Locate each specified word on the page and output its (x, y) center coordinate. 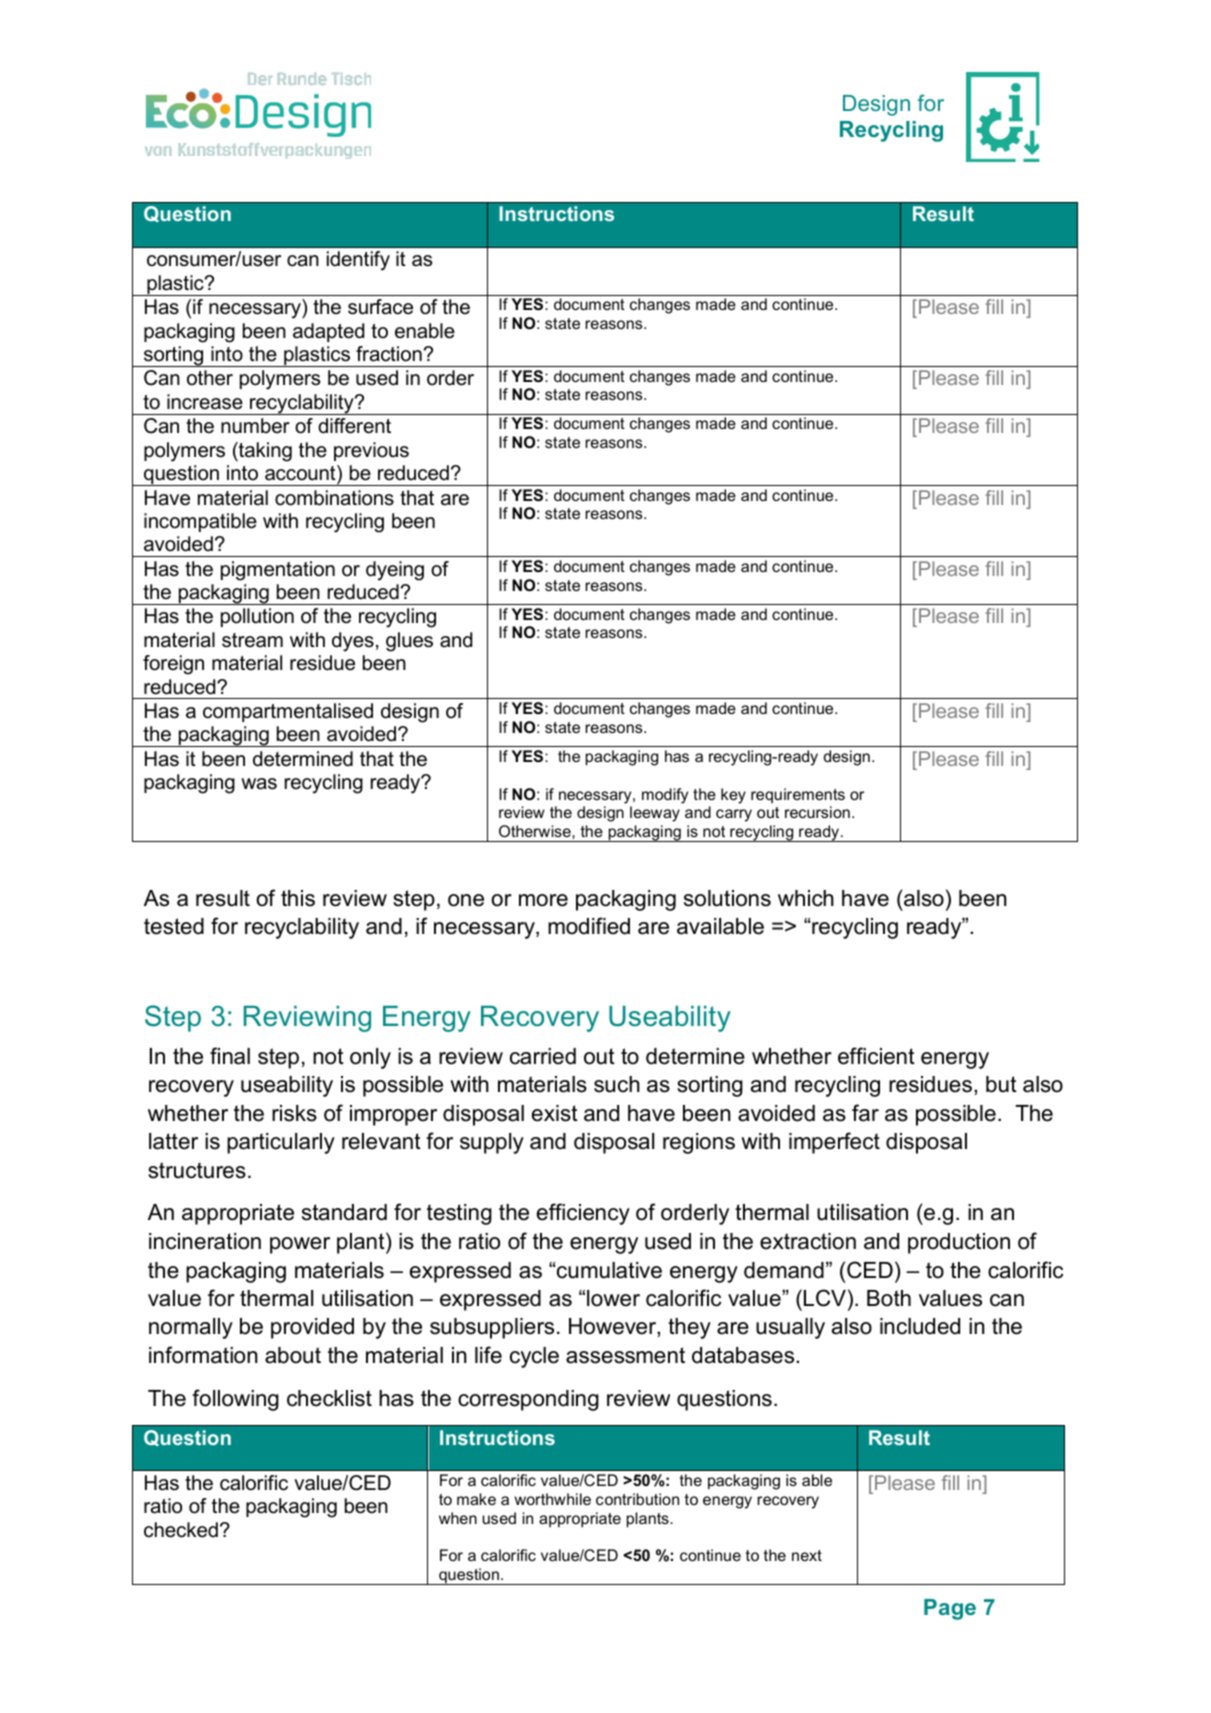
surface (380, 307)
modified (589, 926)
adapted (328, 332)
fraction (389, 354)
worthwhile (552, 1499)
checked (181, 1530)
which (806, 898)
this (298, 898)
